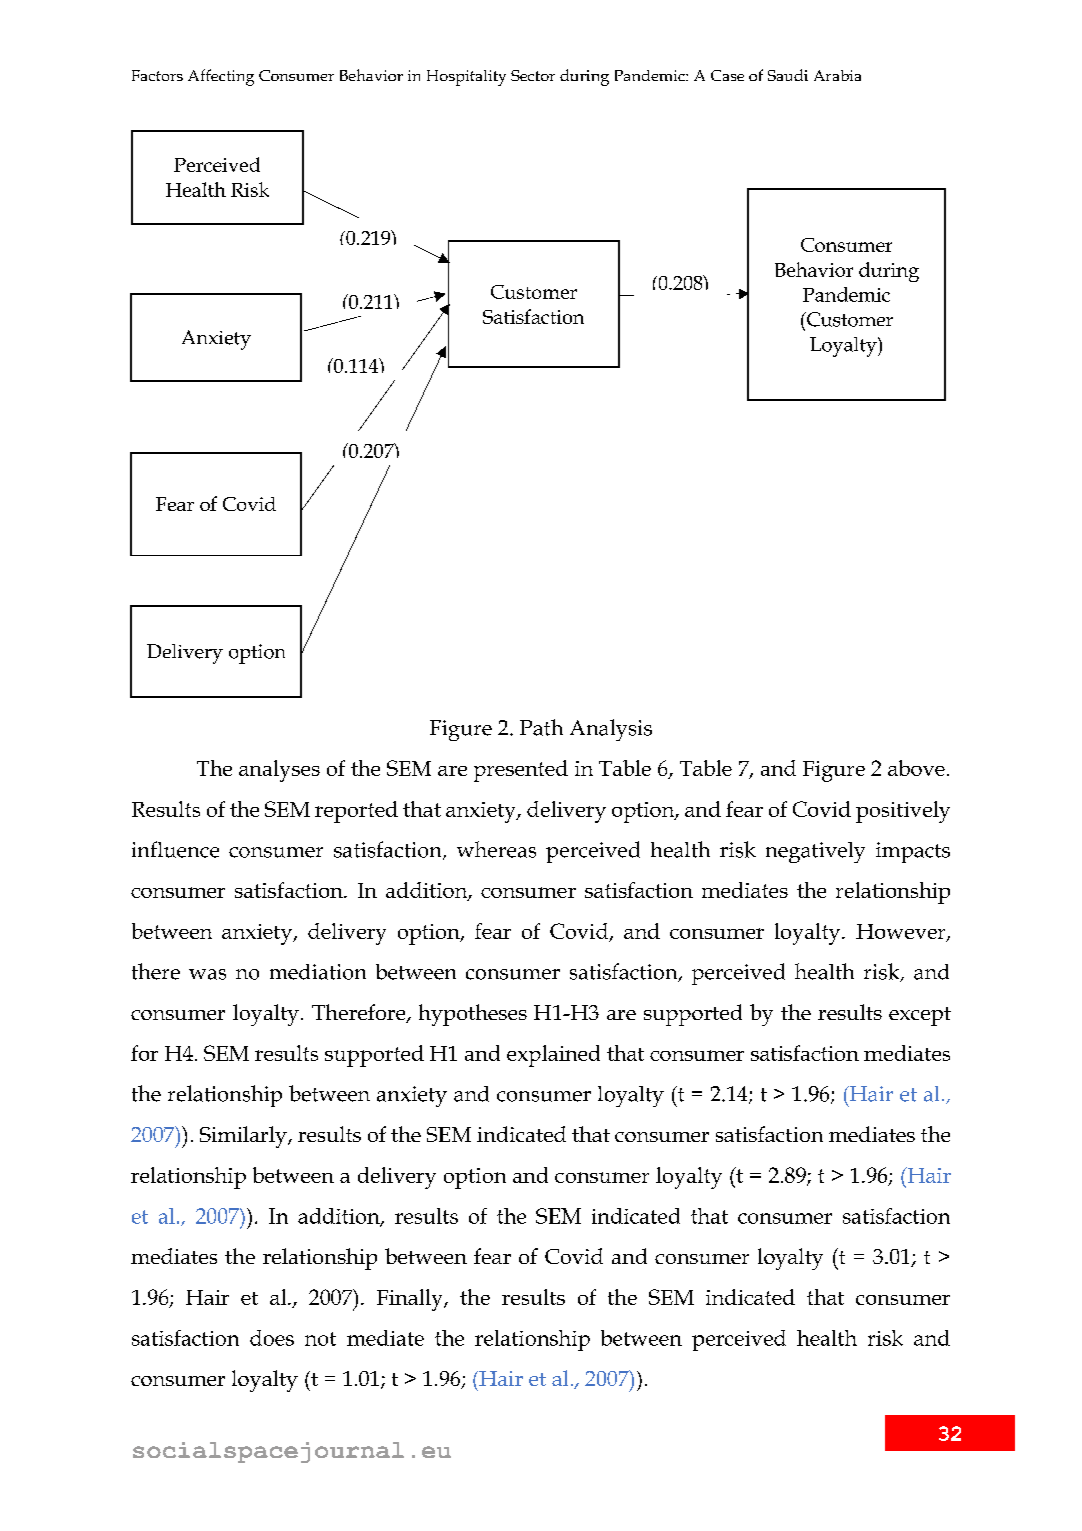 The image size is (1082, 1531). What do you see at coordinates (533, 75) in the document?
I see `Sector` at bounding box center [533, 75].
